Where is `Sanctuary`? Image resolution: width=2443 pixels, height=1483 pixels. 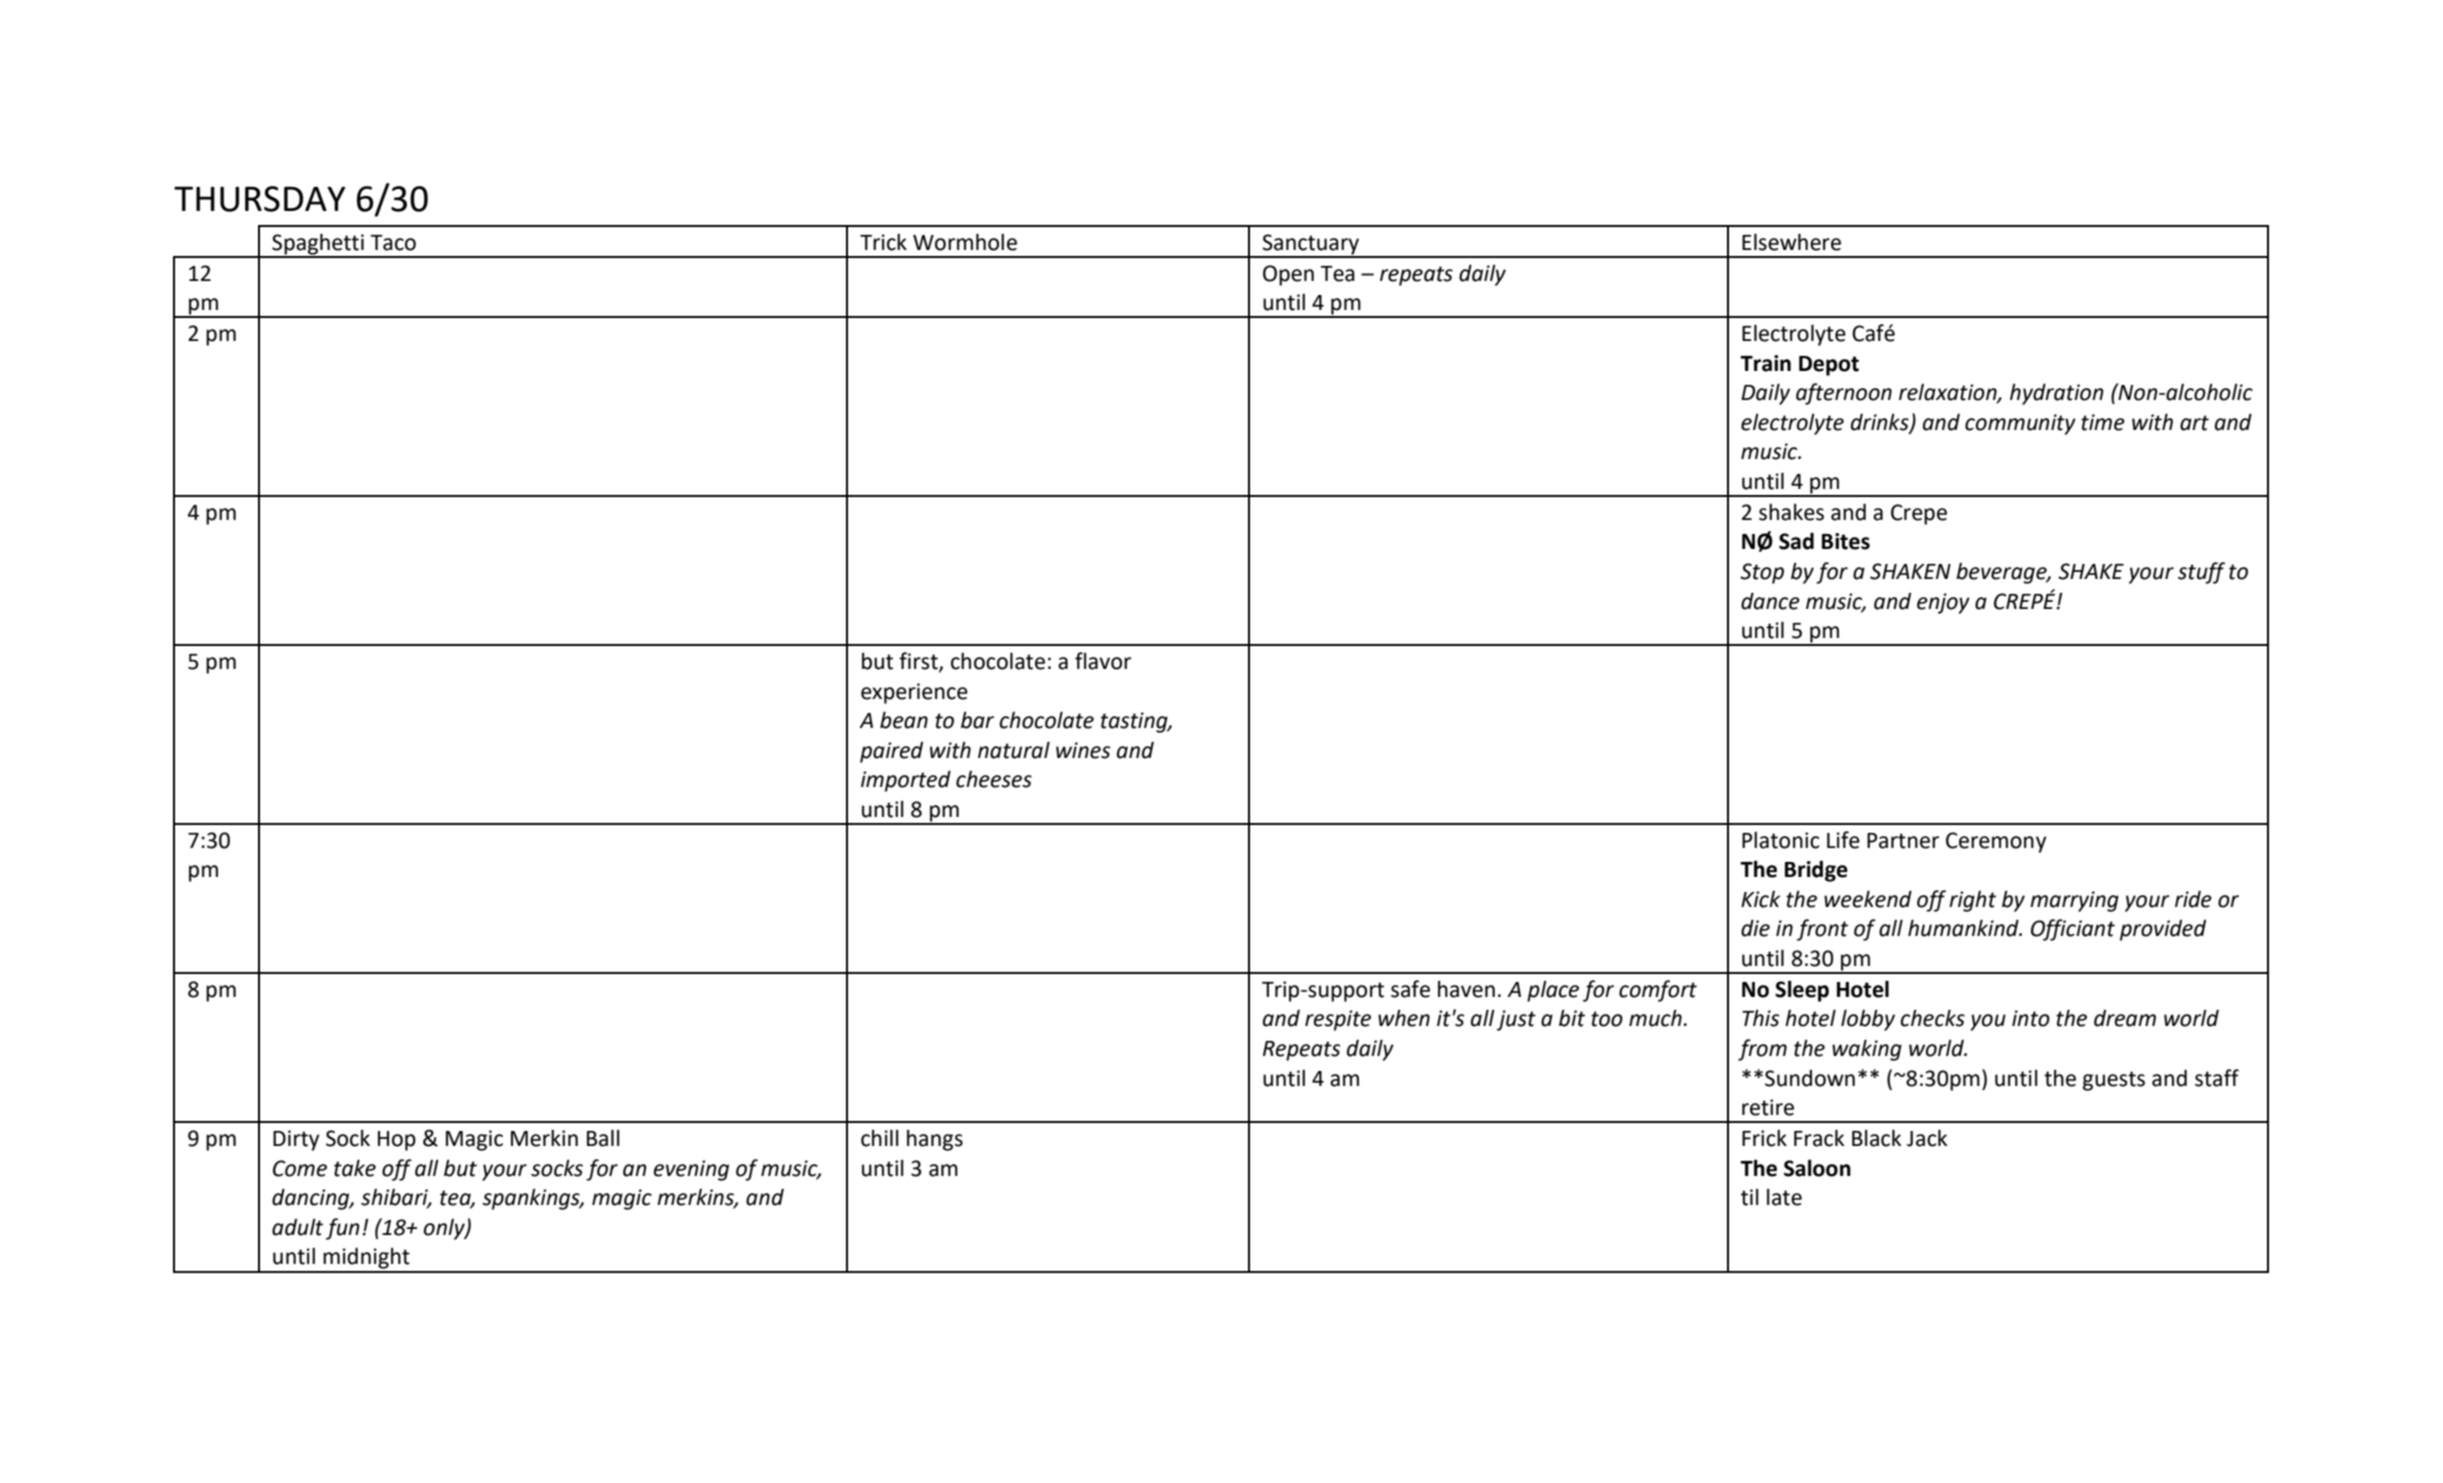
Sanctuary is located at coordinates (1311, 245).
